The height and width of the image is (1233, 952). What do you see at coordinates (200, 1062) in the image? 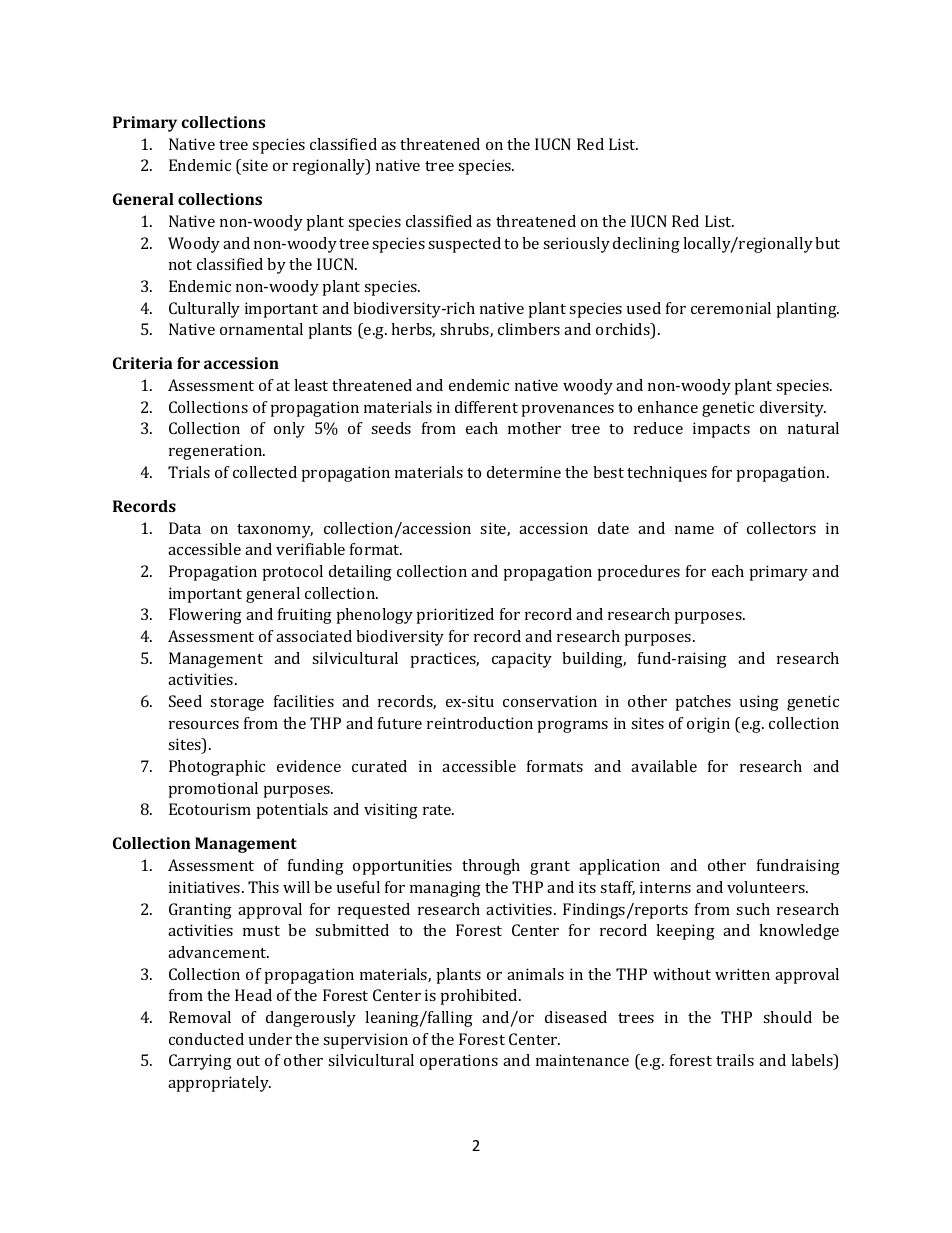
I see `Carrying` at bounding box center [200, 1062].
